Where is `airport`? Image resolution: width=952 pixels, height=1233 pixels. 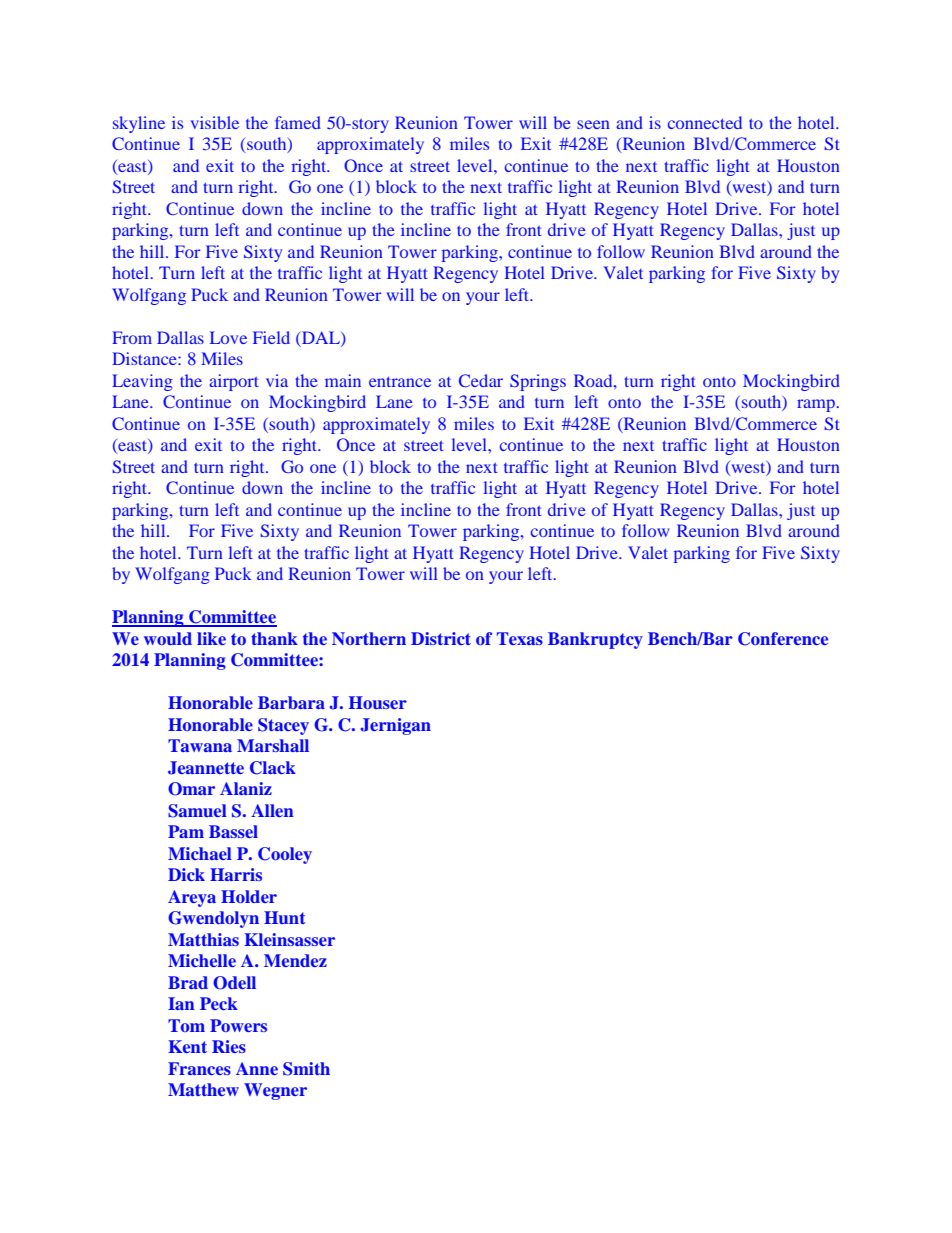 airport is located at coordinates (234, 382).
